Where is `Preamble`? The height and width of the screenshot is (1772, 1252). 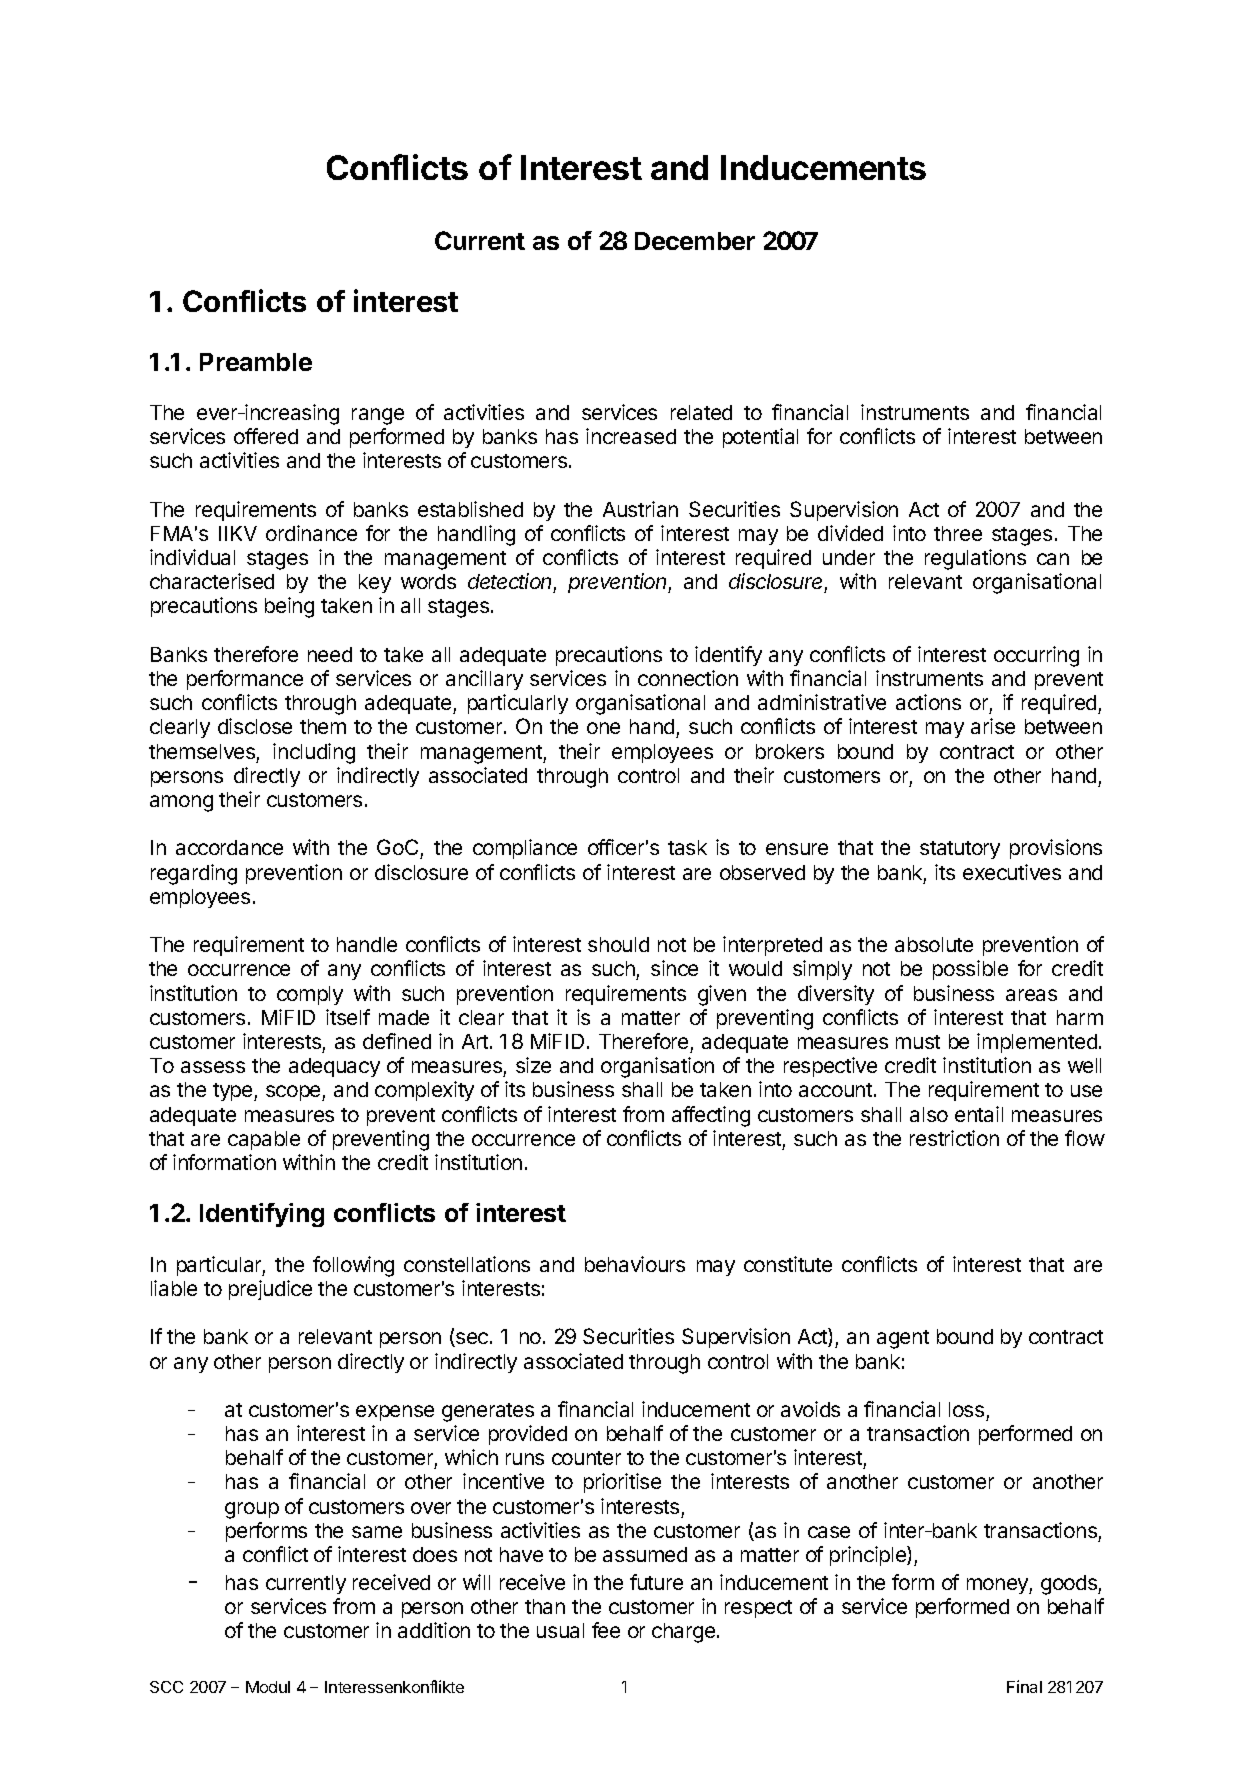
Preamble is located at coordinates (256, 362).
